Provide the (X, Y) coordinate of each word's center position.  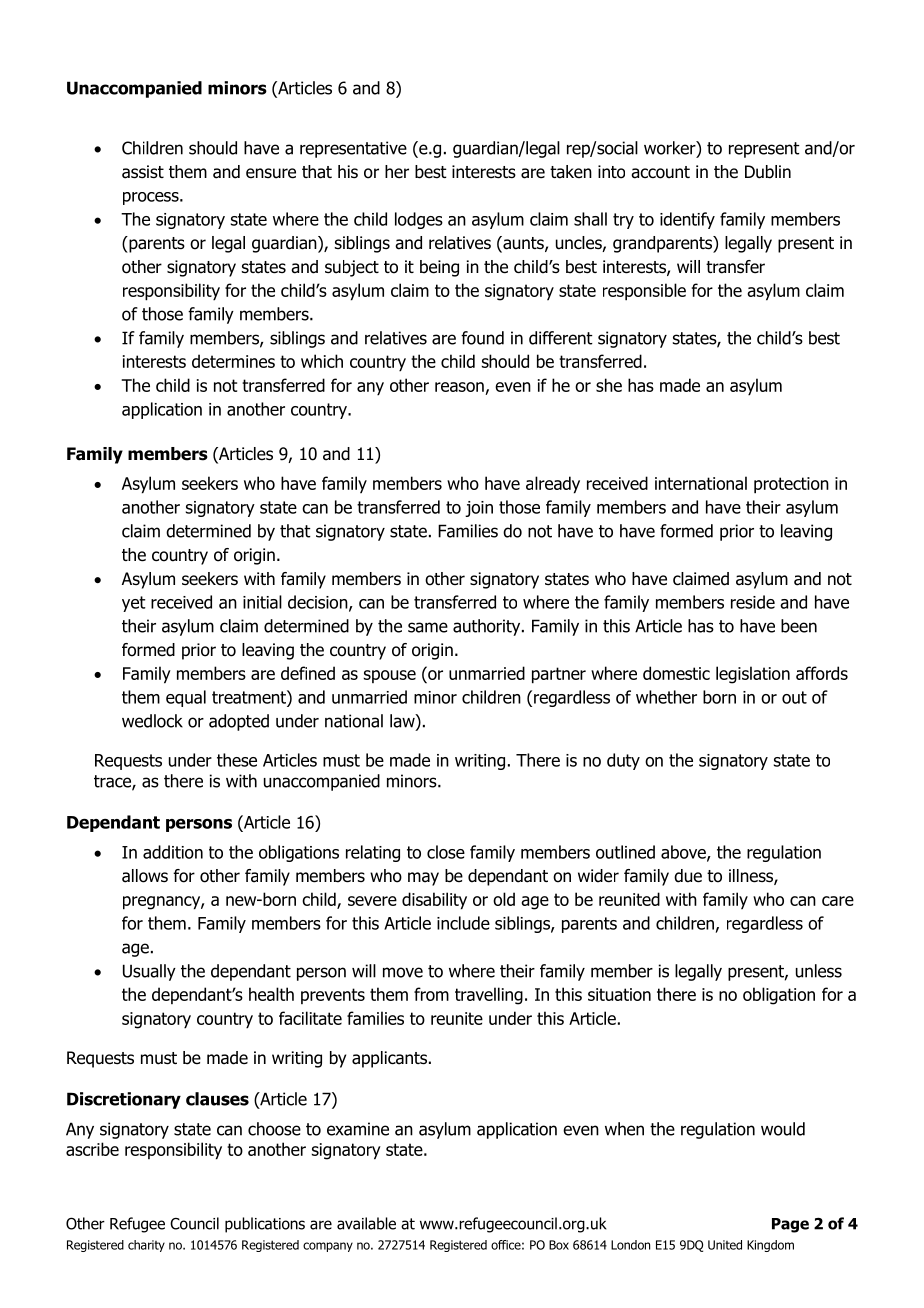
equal (186, 698)
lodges (419, 220)
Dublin (768, 172)
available (366, 1223)
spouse (390, 676)
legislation (753, 675)
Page (790, 1225)
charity (146, 1246)
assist (143, 172)
